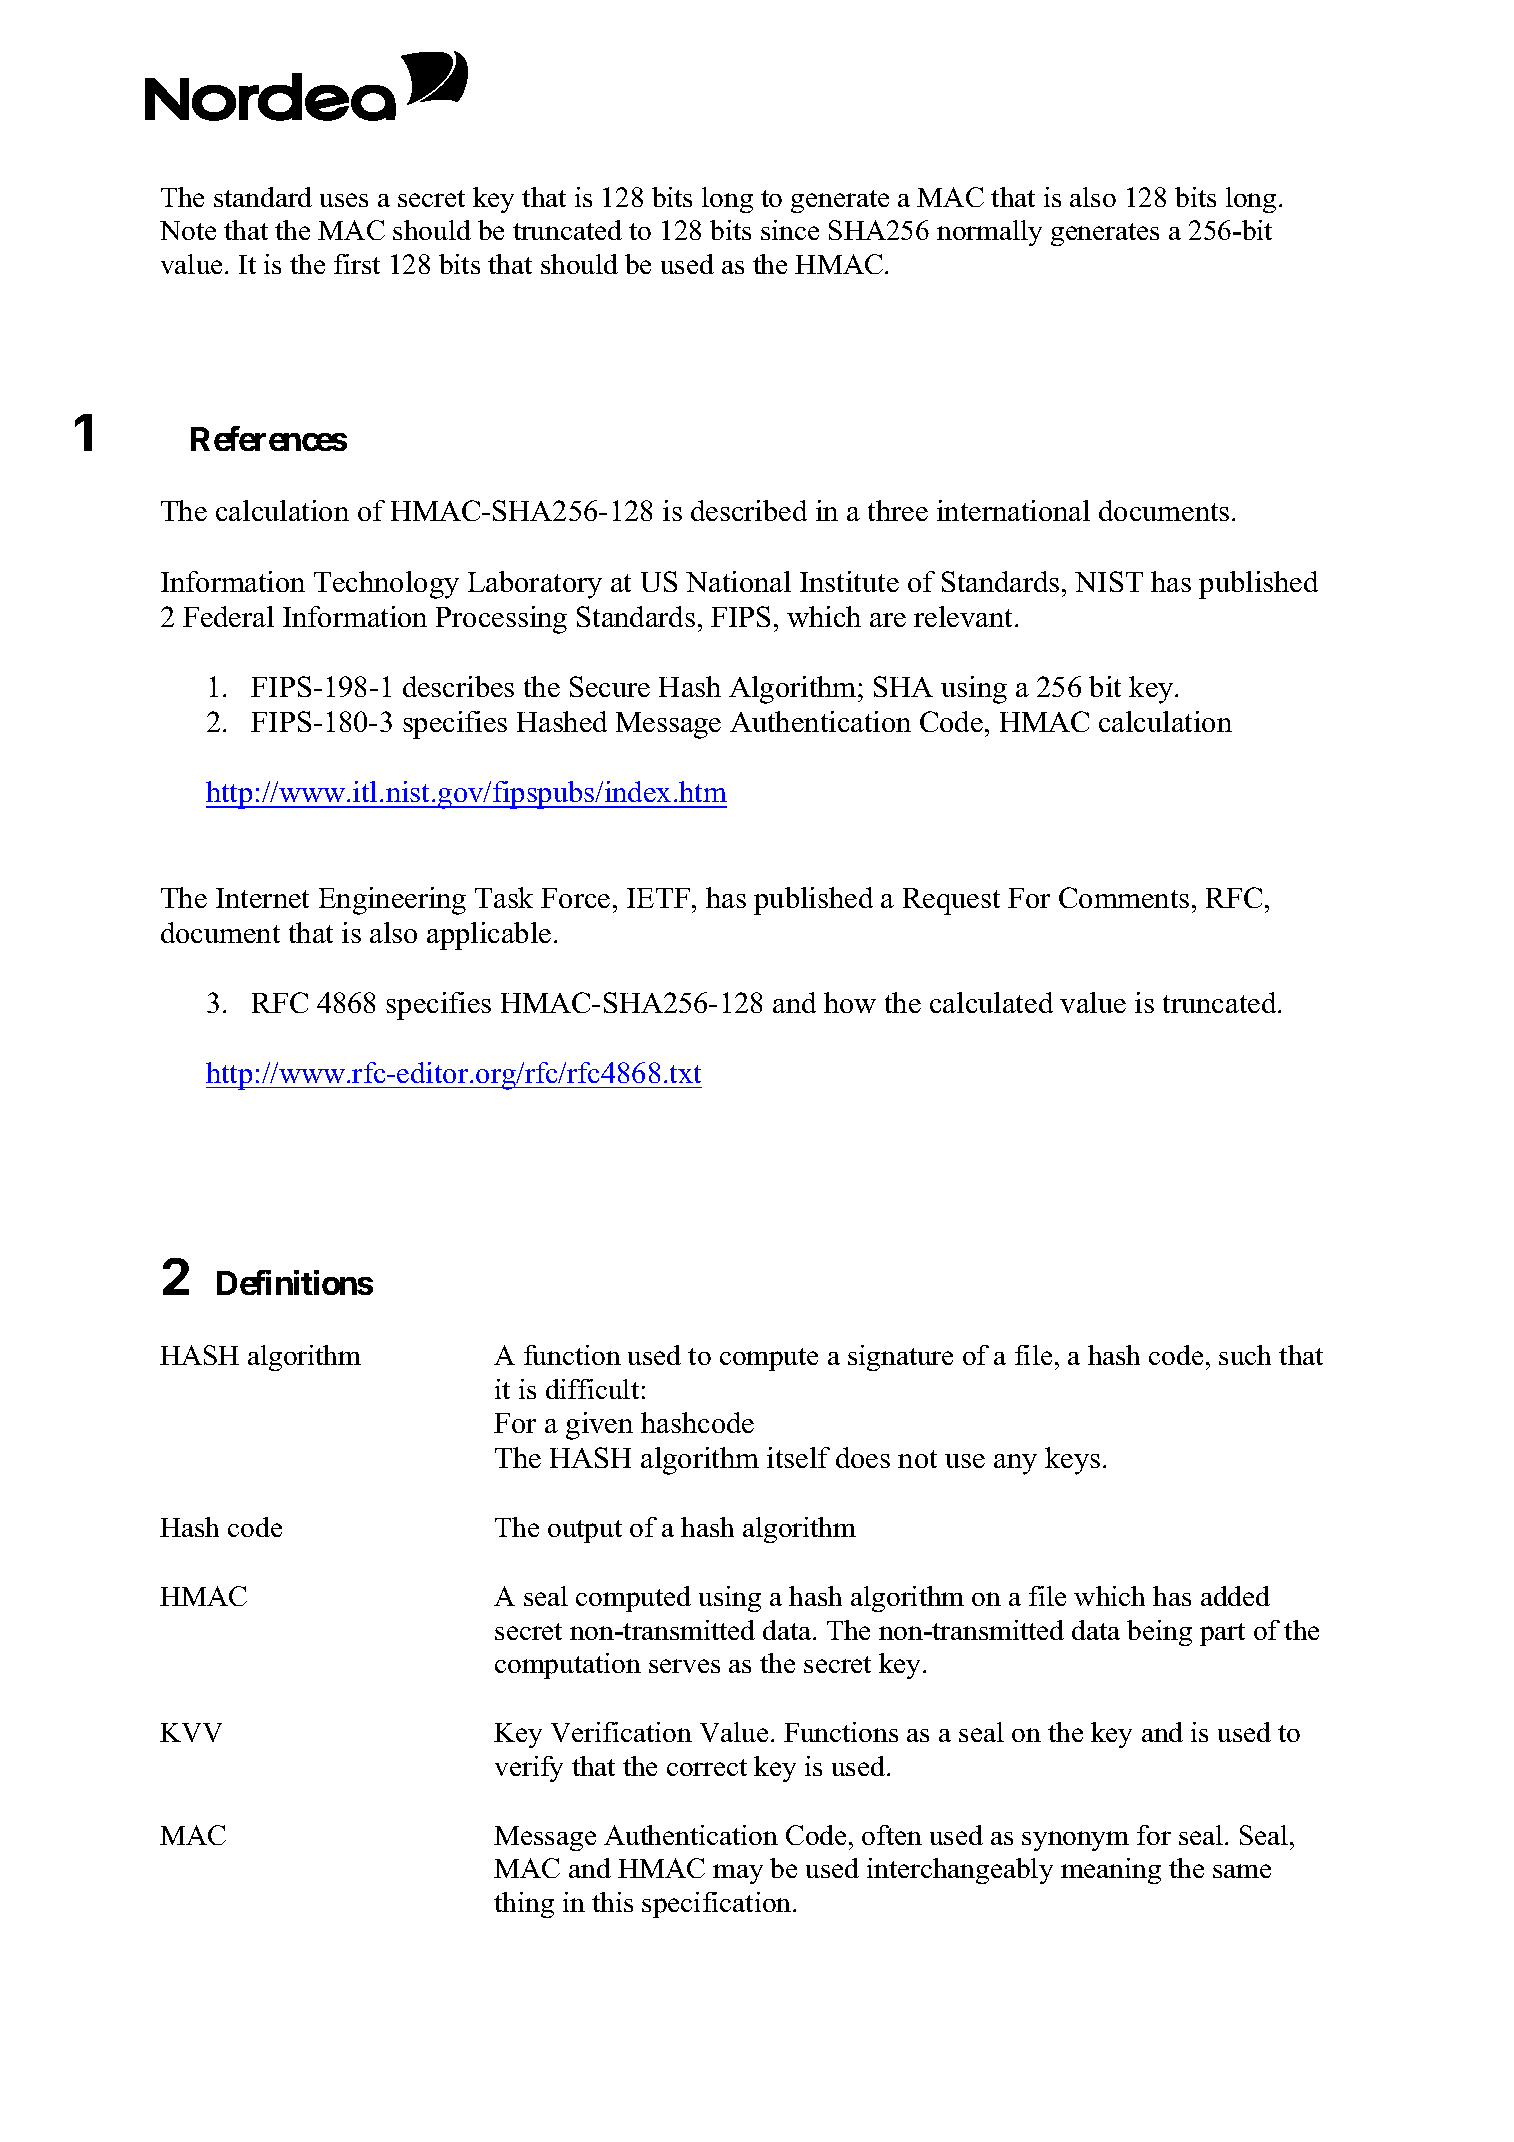  I want to click on first, so click(357, 264).
